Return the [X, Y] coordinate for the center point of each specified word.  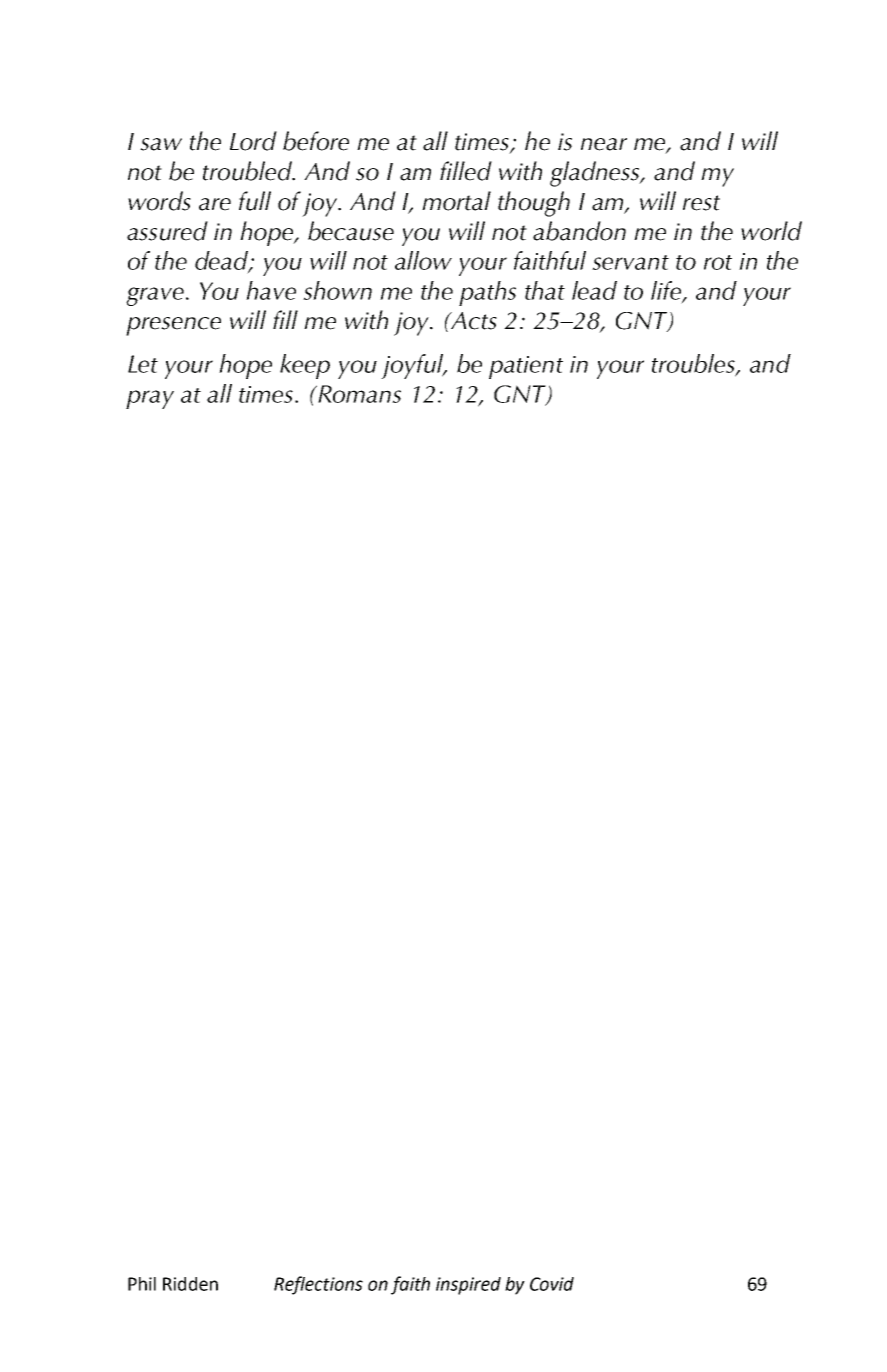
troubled [248, 171]
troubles [694, 364]
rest [701, 203]
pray [150, 399]
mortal [456, 201]
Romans [358, 394]
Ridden [190, 1284]
